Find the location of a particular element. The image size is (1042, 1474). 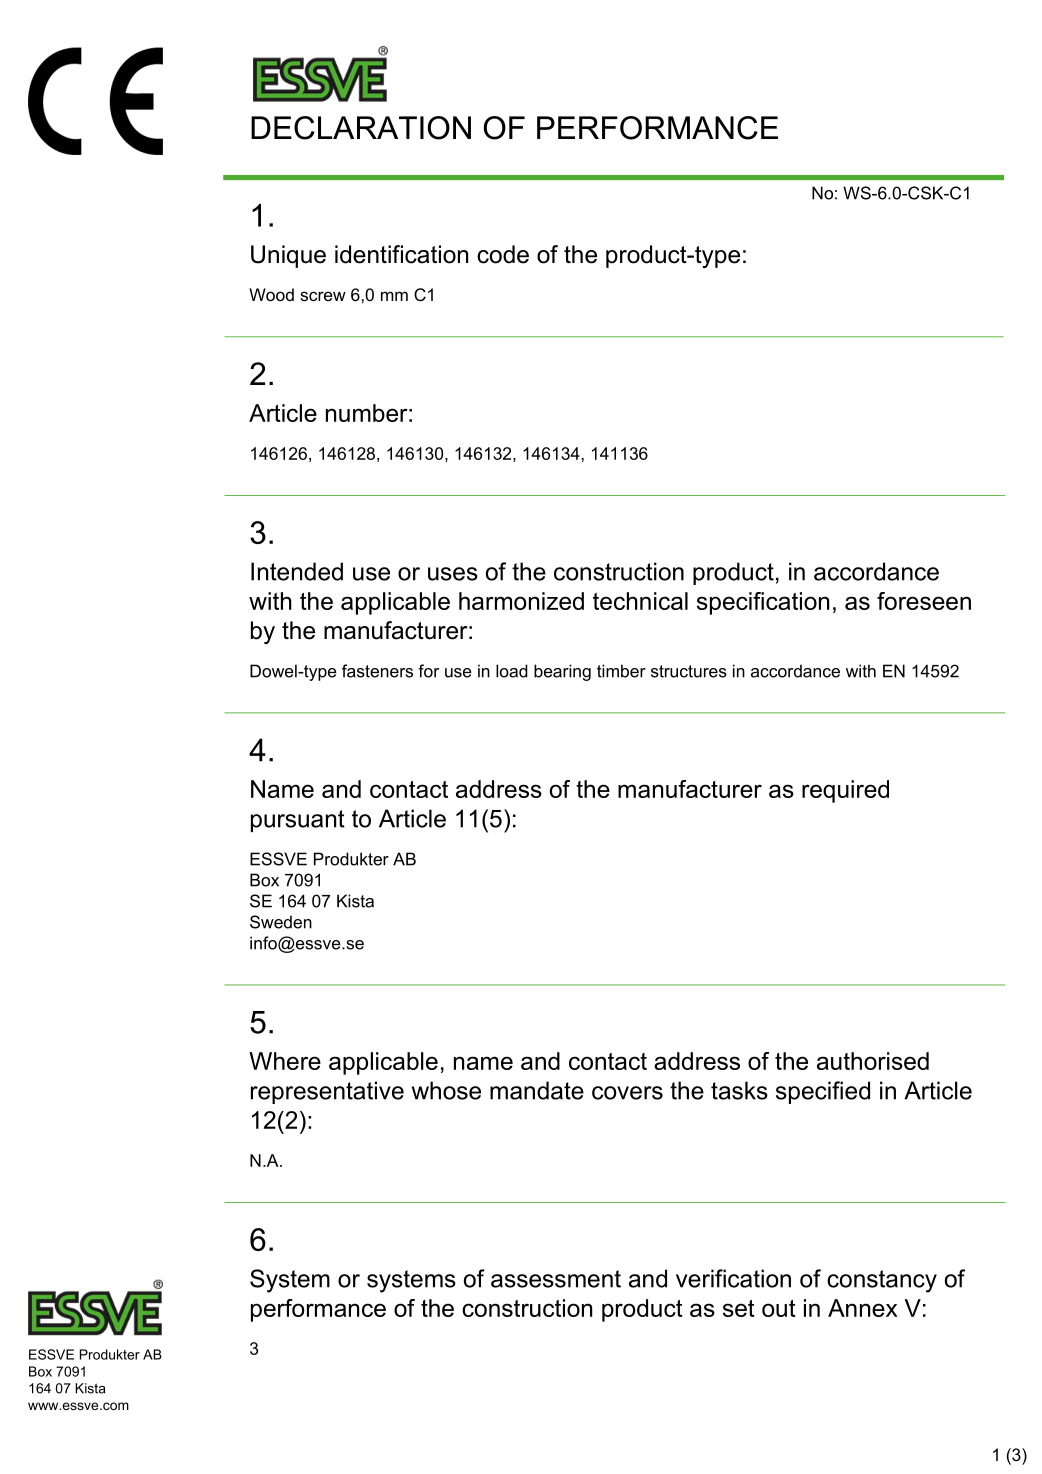

DECLARATION is located at coordinates (361, 128).
